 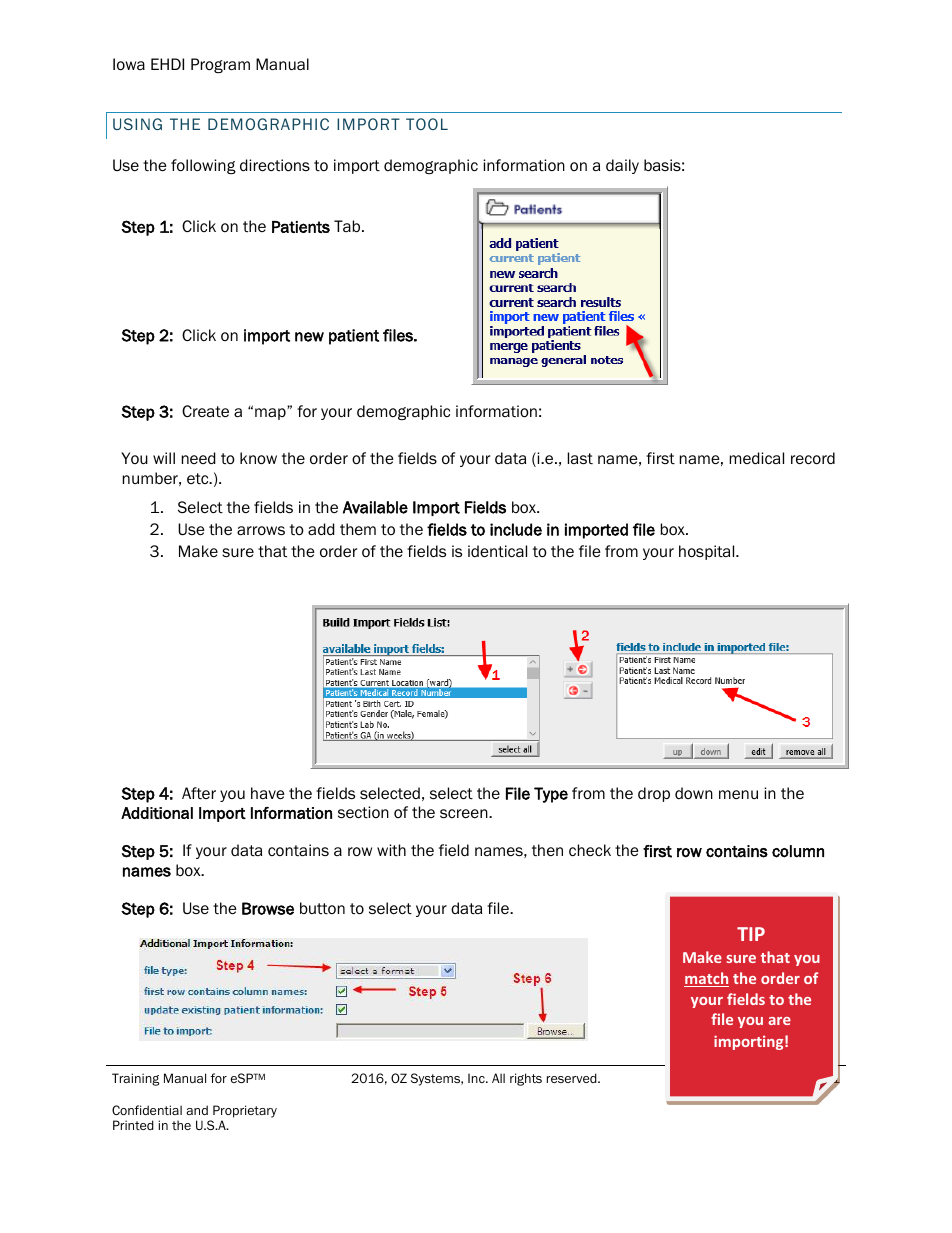 What do you see at coordinates (197, 1110) in the screenshot?
I see `and` at bounding box center [197, 1110].
